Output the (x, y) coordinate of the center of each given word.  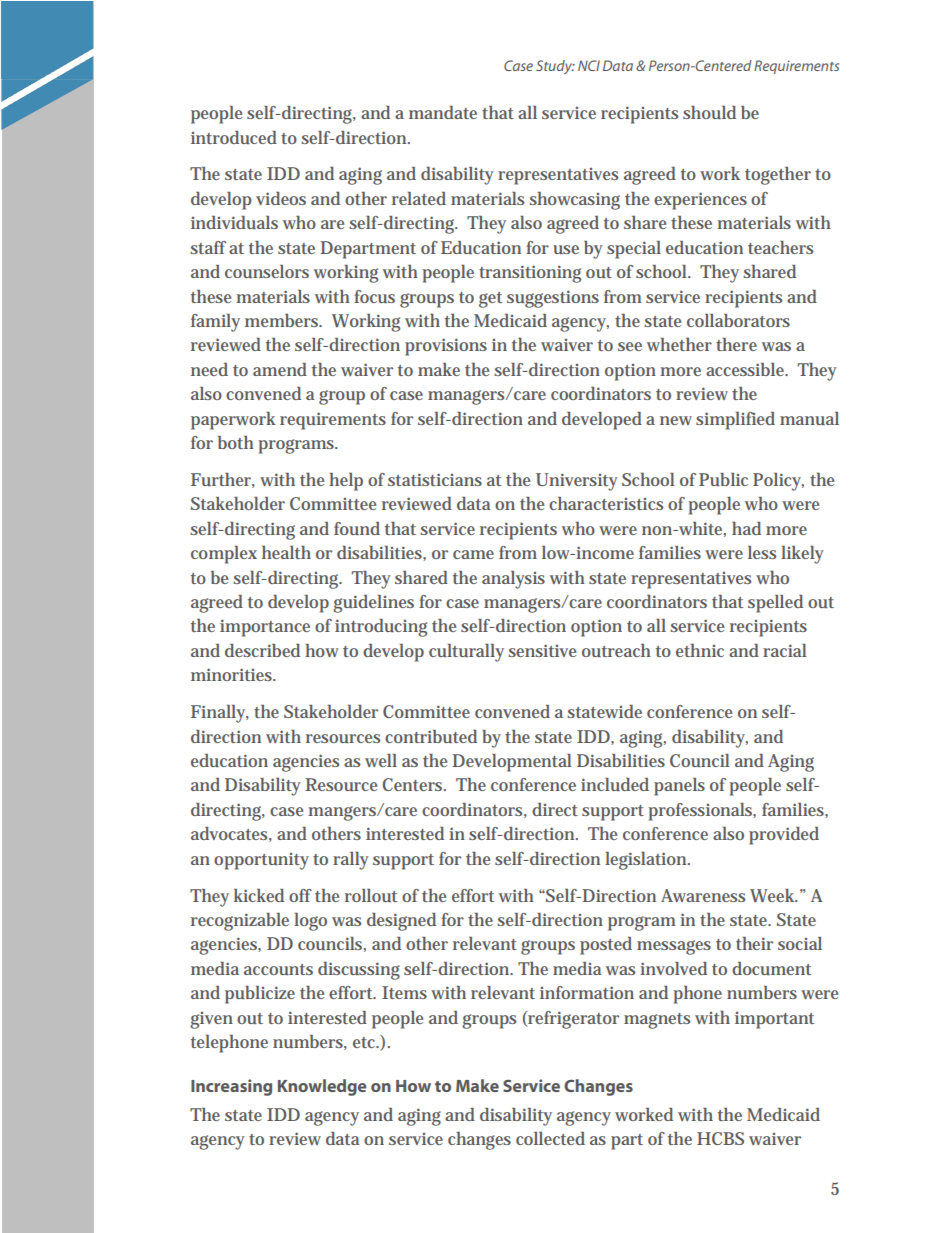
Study (555, 67)
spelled (775, 604)
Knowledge (322, 1087)
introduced (234, 137)
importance (265, 628)
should (709, 112)
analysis (513, 580)
